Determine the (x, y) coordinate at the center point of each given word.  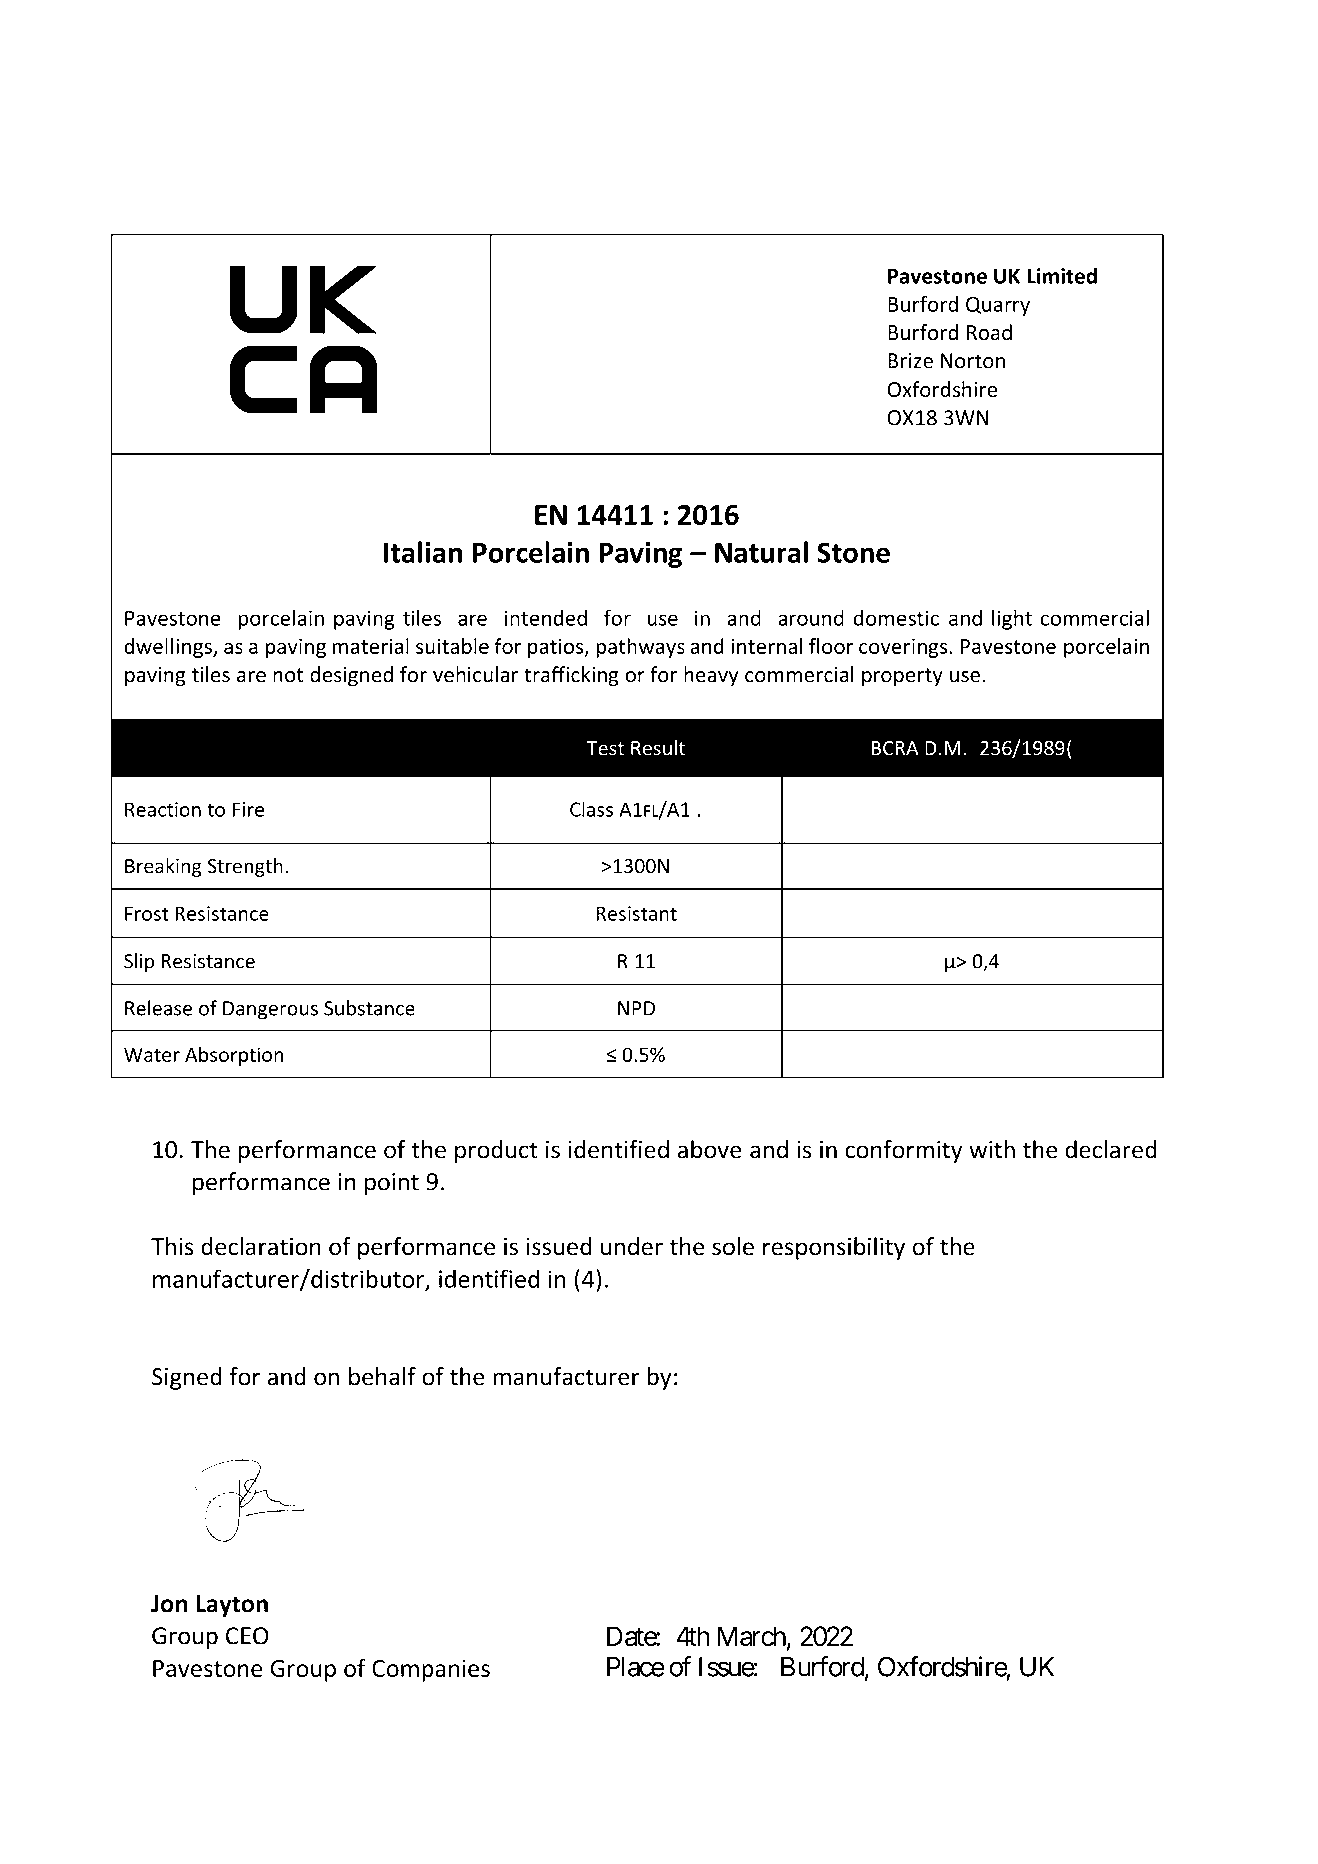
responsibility (834, 1248)
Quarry (998, 306)
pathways (640, 648)
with (992, 1149)
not (288, 675)
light (1012, 619)
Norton (973, 361)
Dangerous (270, 1010)
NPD (636, 1008)
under (632, 1246)
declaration (261, 1246)
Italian (423, 552)
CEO (247, 1636)
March (751, 1636)
